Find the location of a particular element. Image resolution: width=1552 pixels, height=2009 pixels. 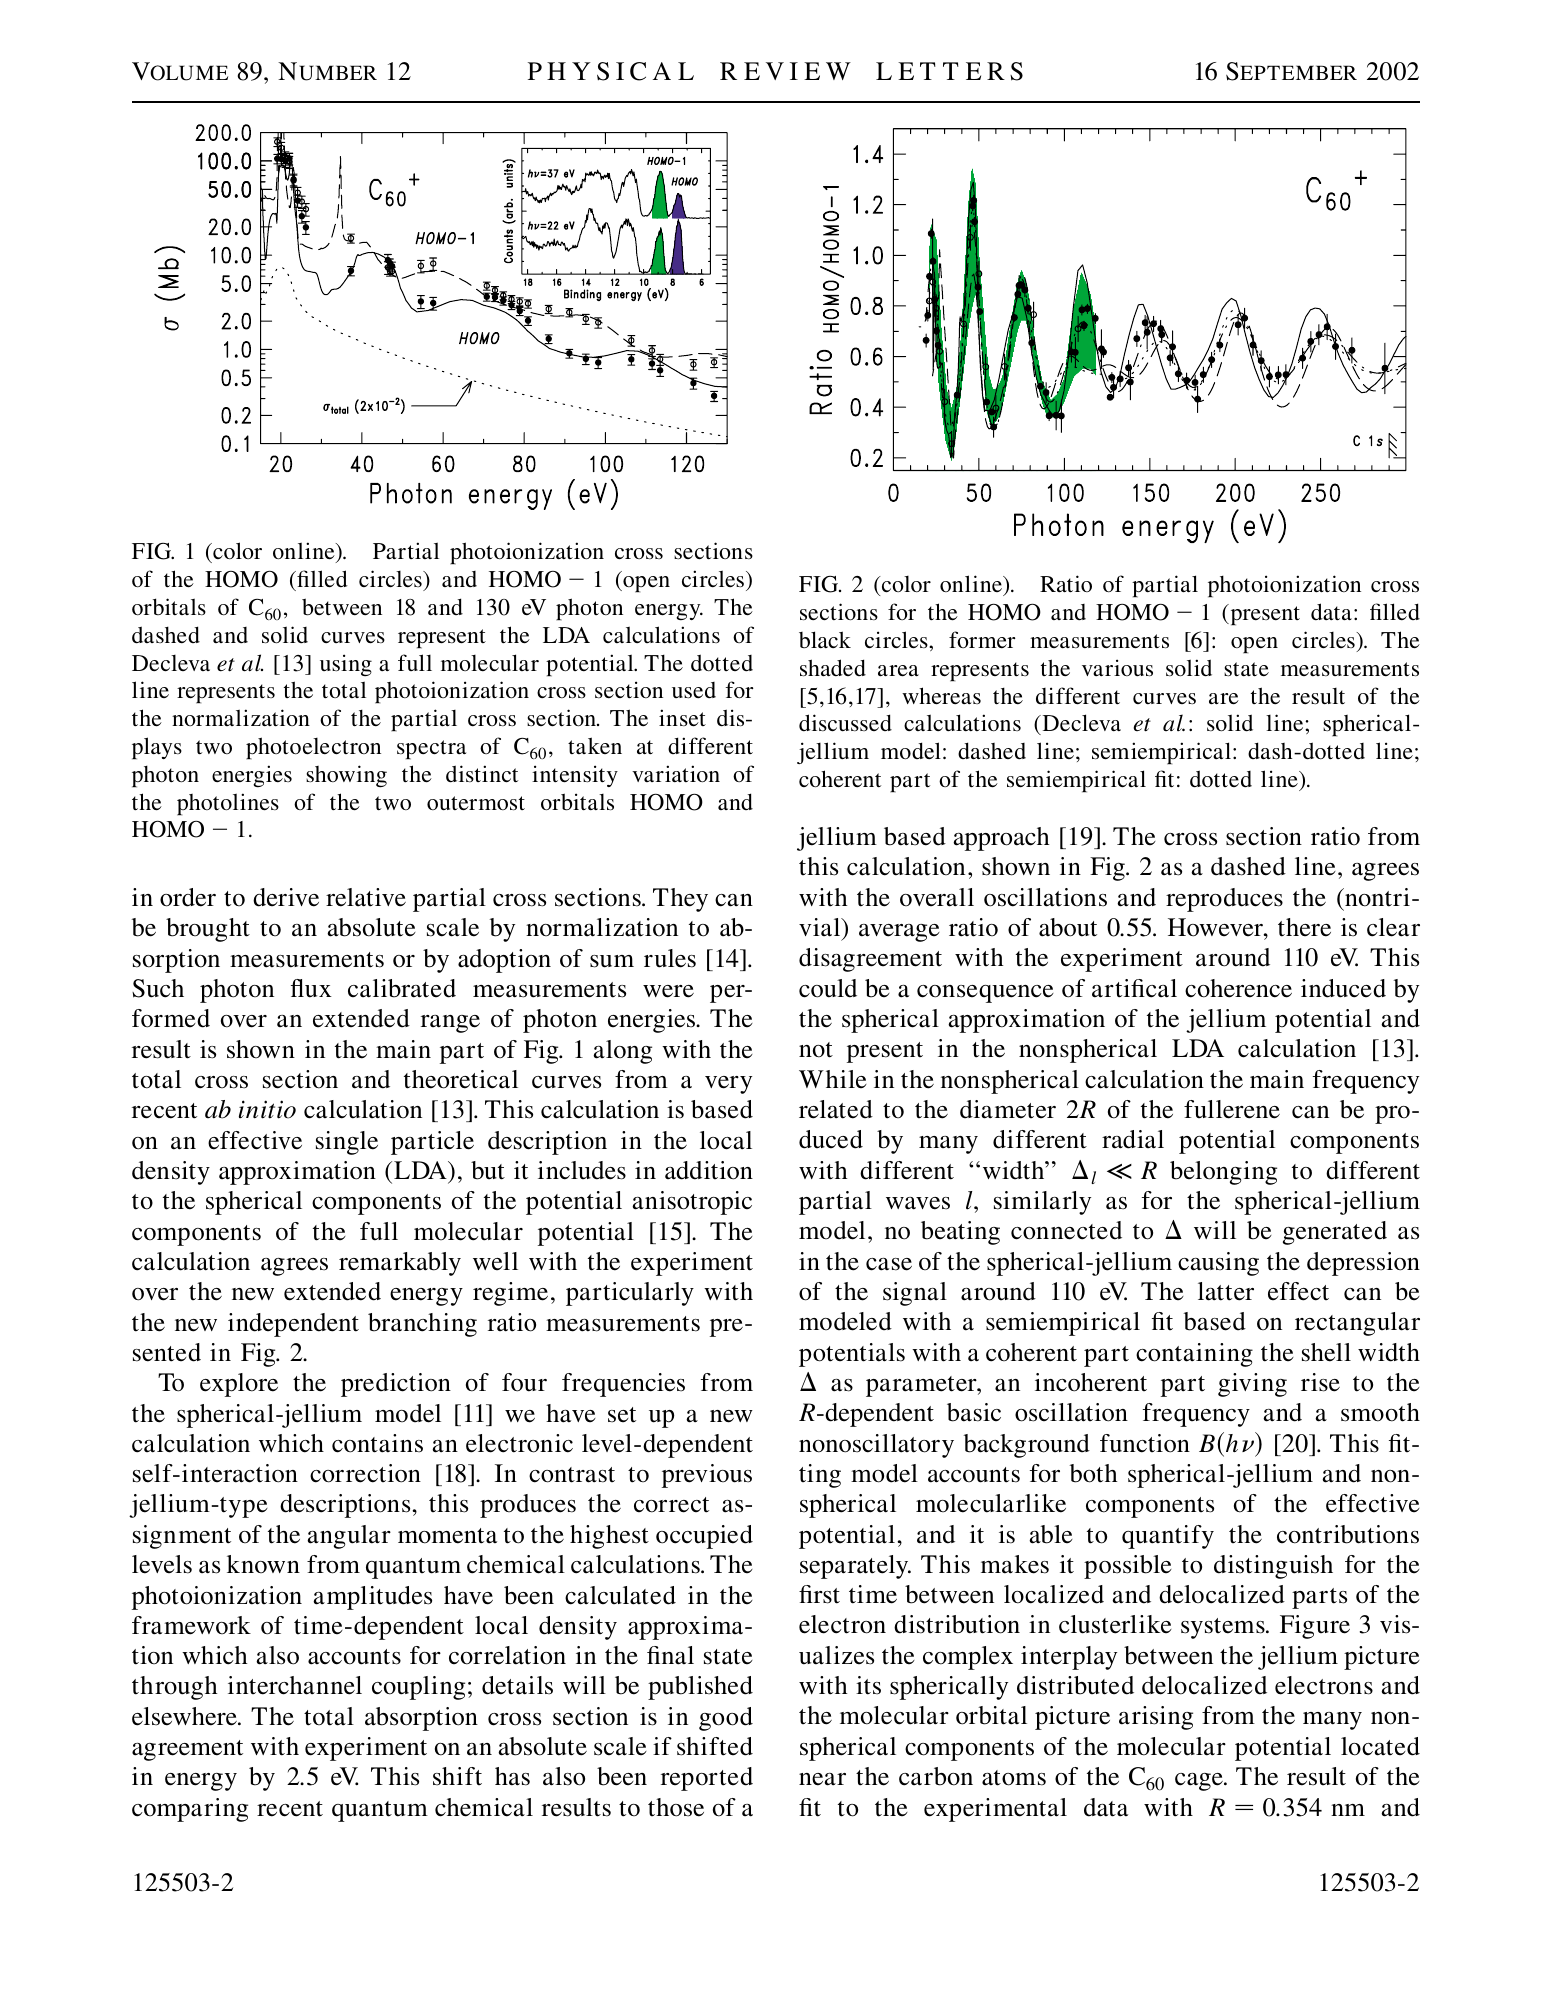

comparing is located at coordinates (190, 1810).
